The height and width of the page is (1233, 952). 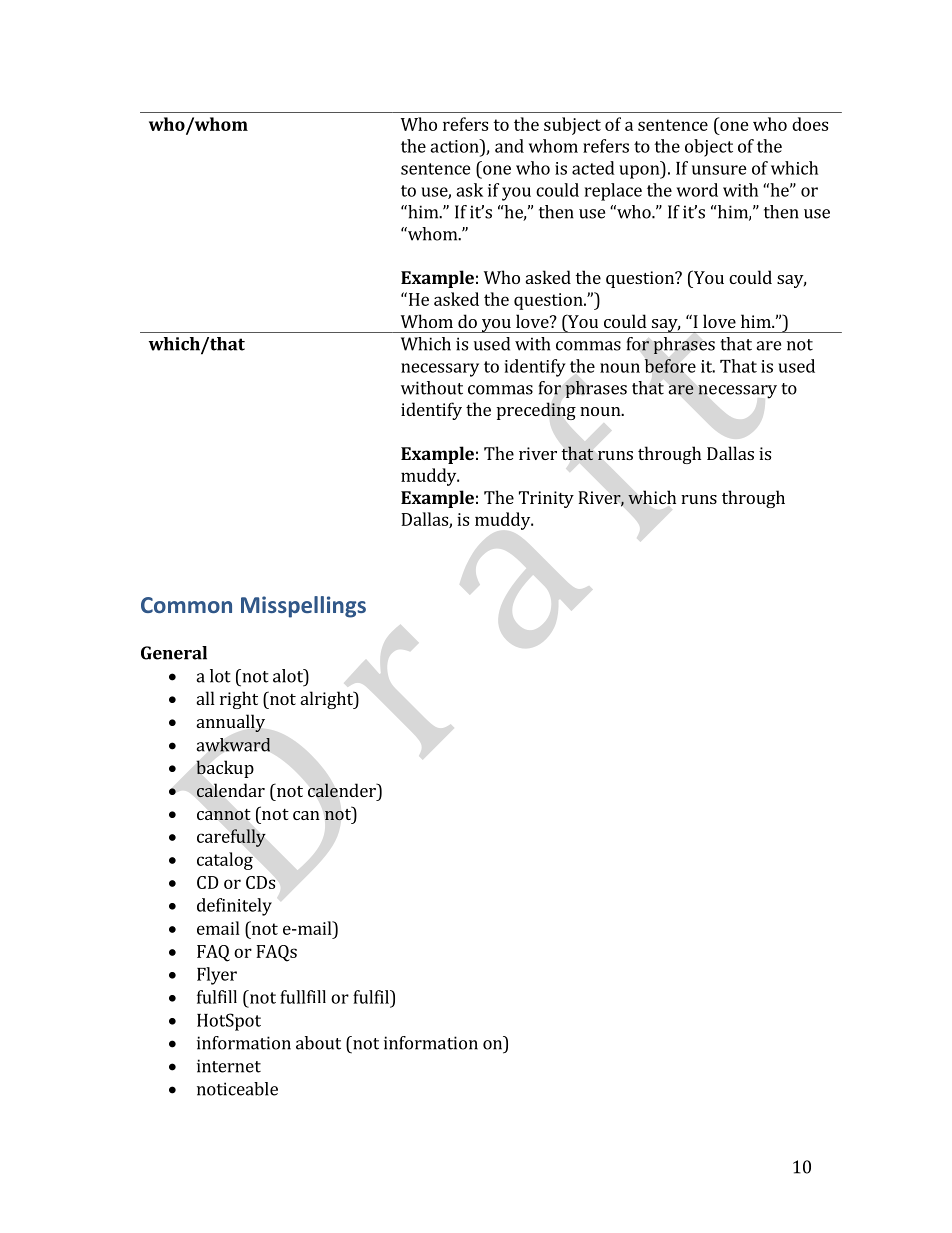 I want to click on about, so click(x=318, y=1043).
